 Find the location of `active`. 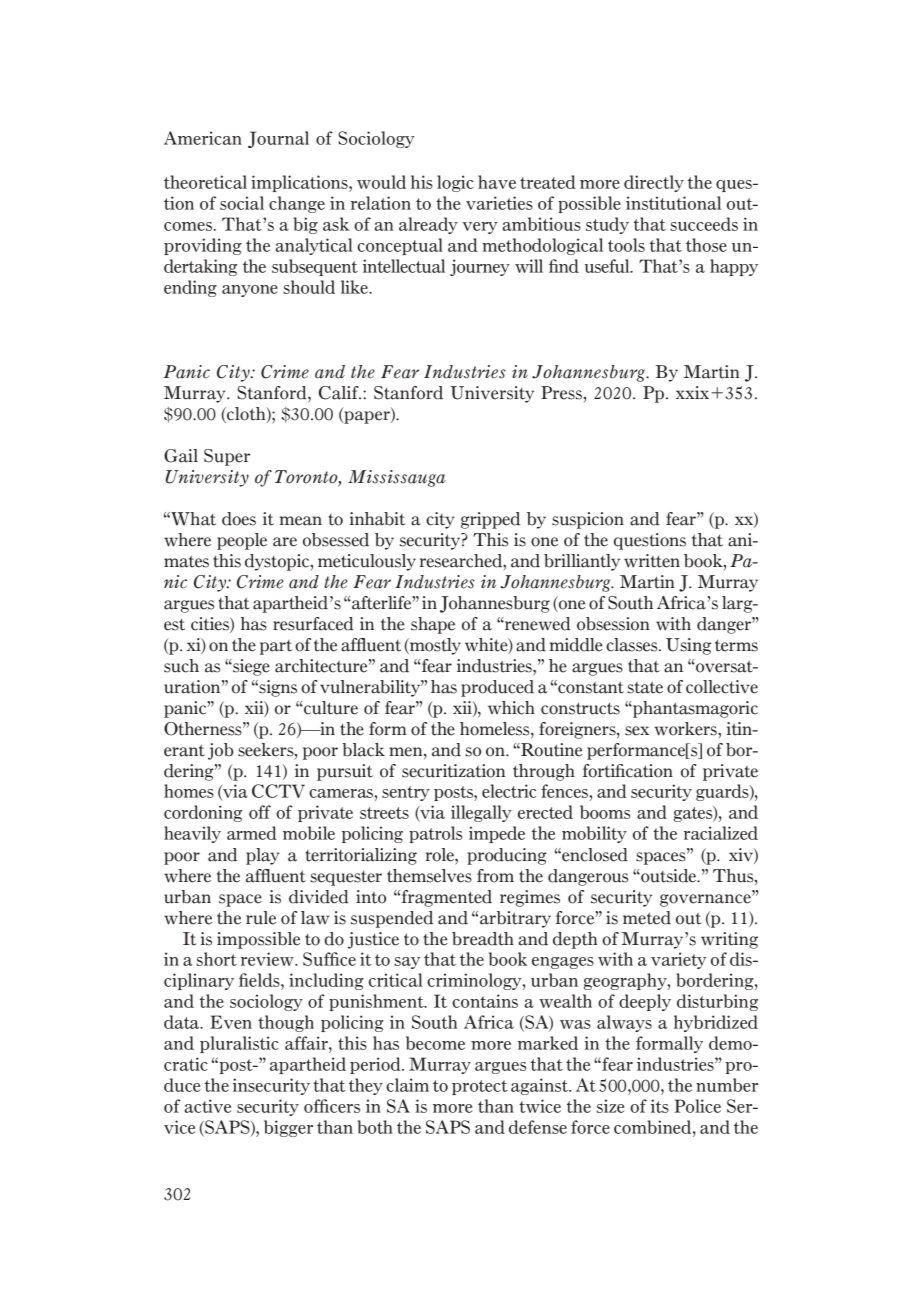

active is located at coordinates (208, 1106).
